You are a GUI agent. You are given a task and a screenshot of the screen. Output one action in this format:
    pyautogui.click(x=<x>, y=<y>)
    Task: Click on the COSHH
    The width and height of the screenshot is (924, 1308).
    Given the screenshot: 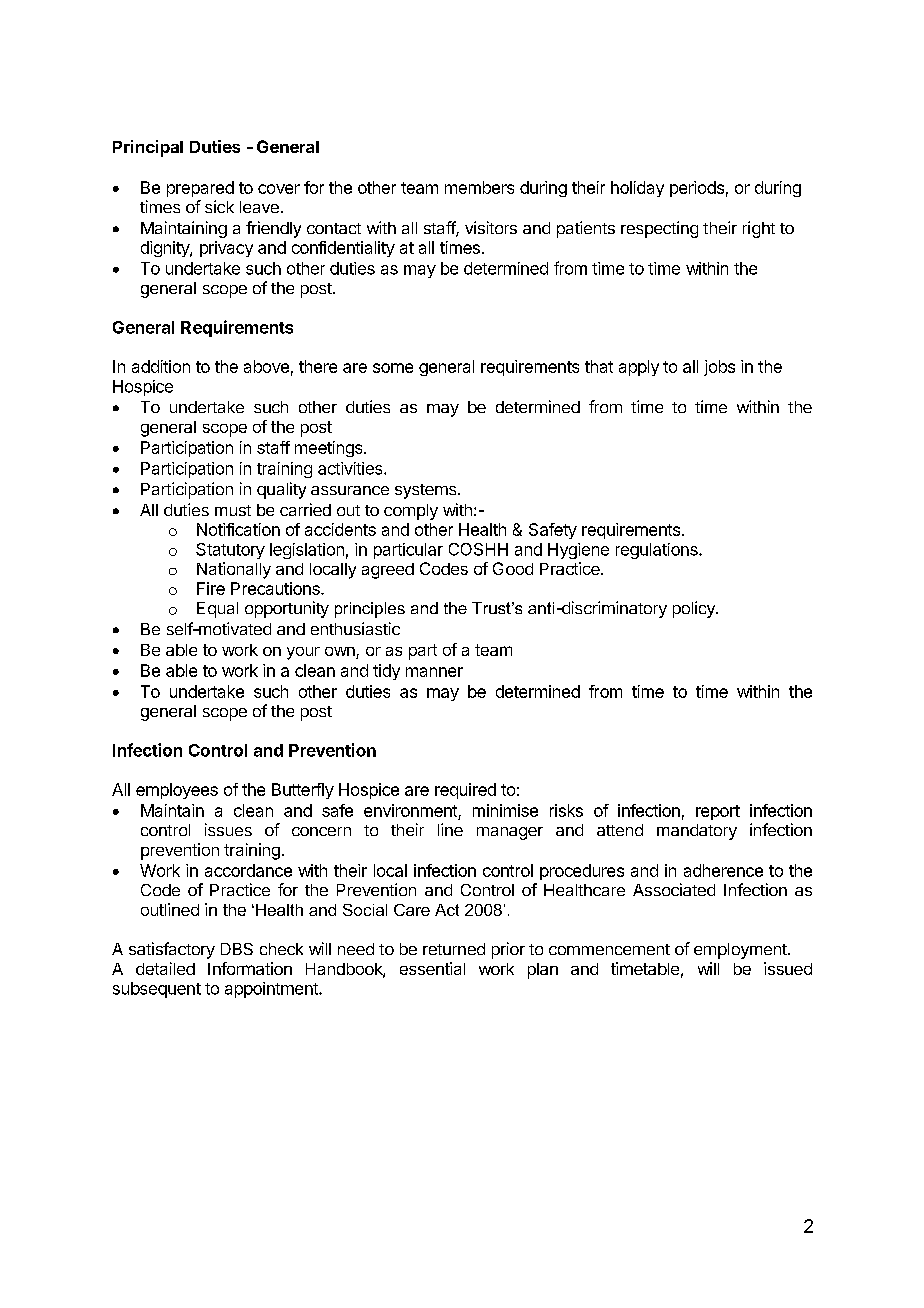 What is the action you would take?
    pyautogui.click(x=478, y=549)
